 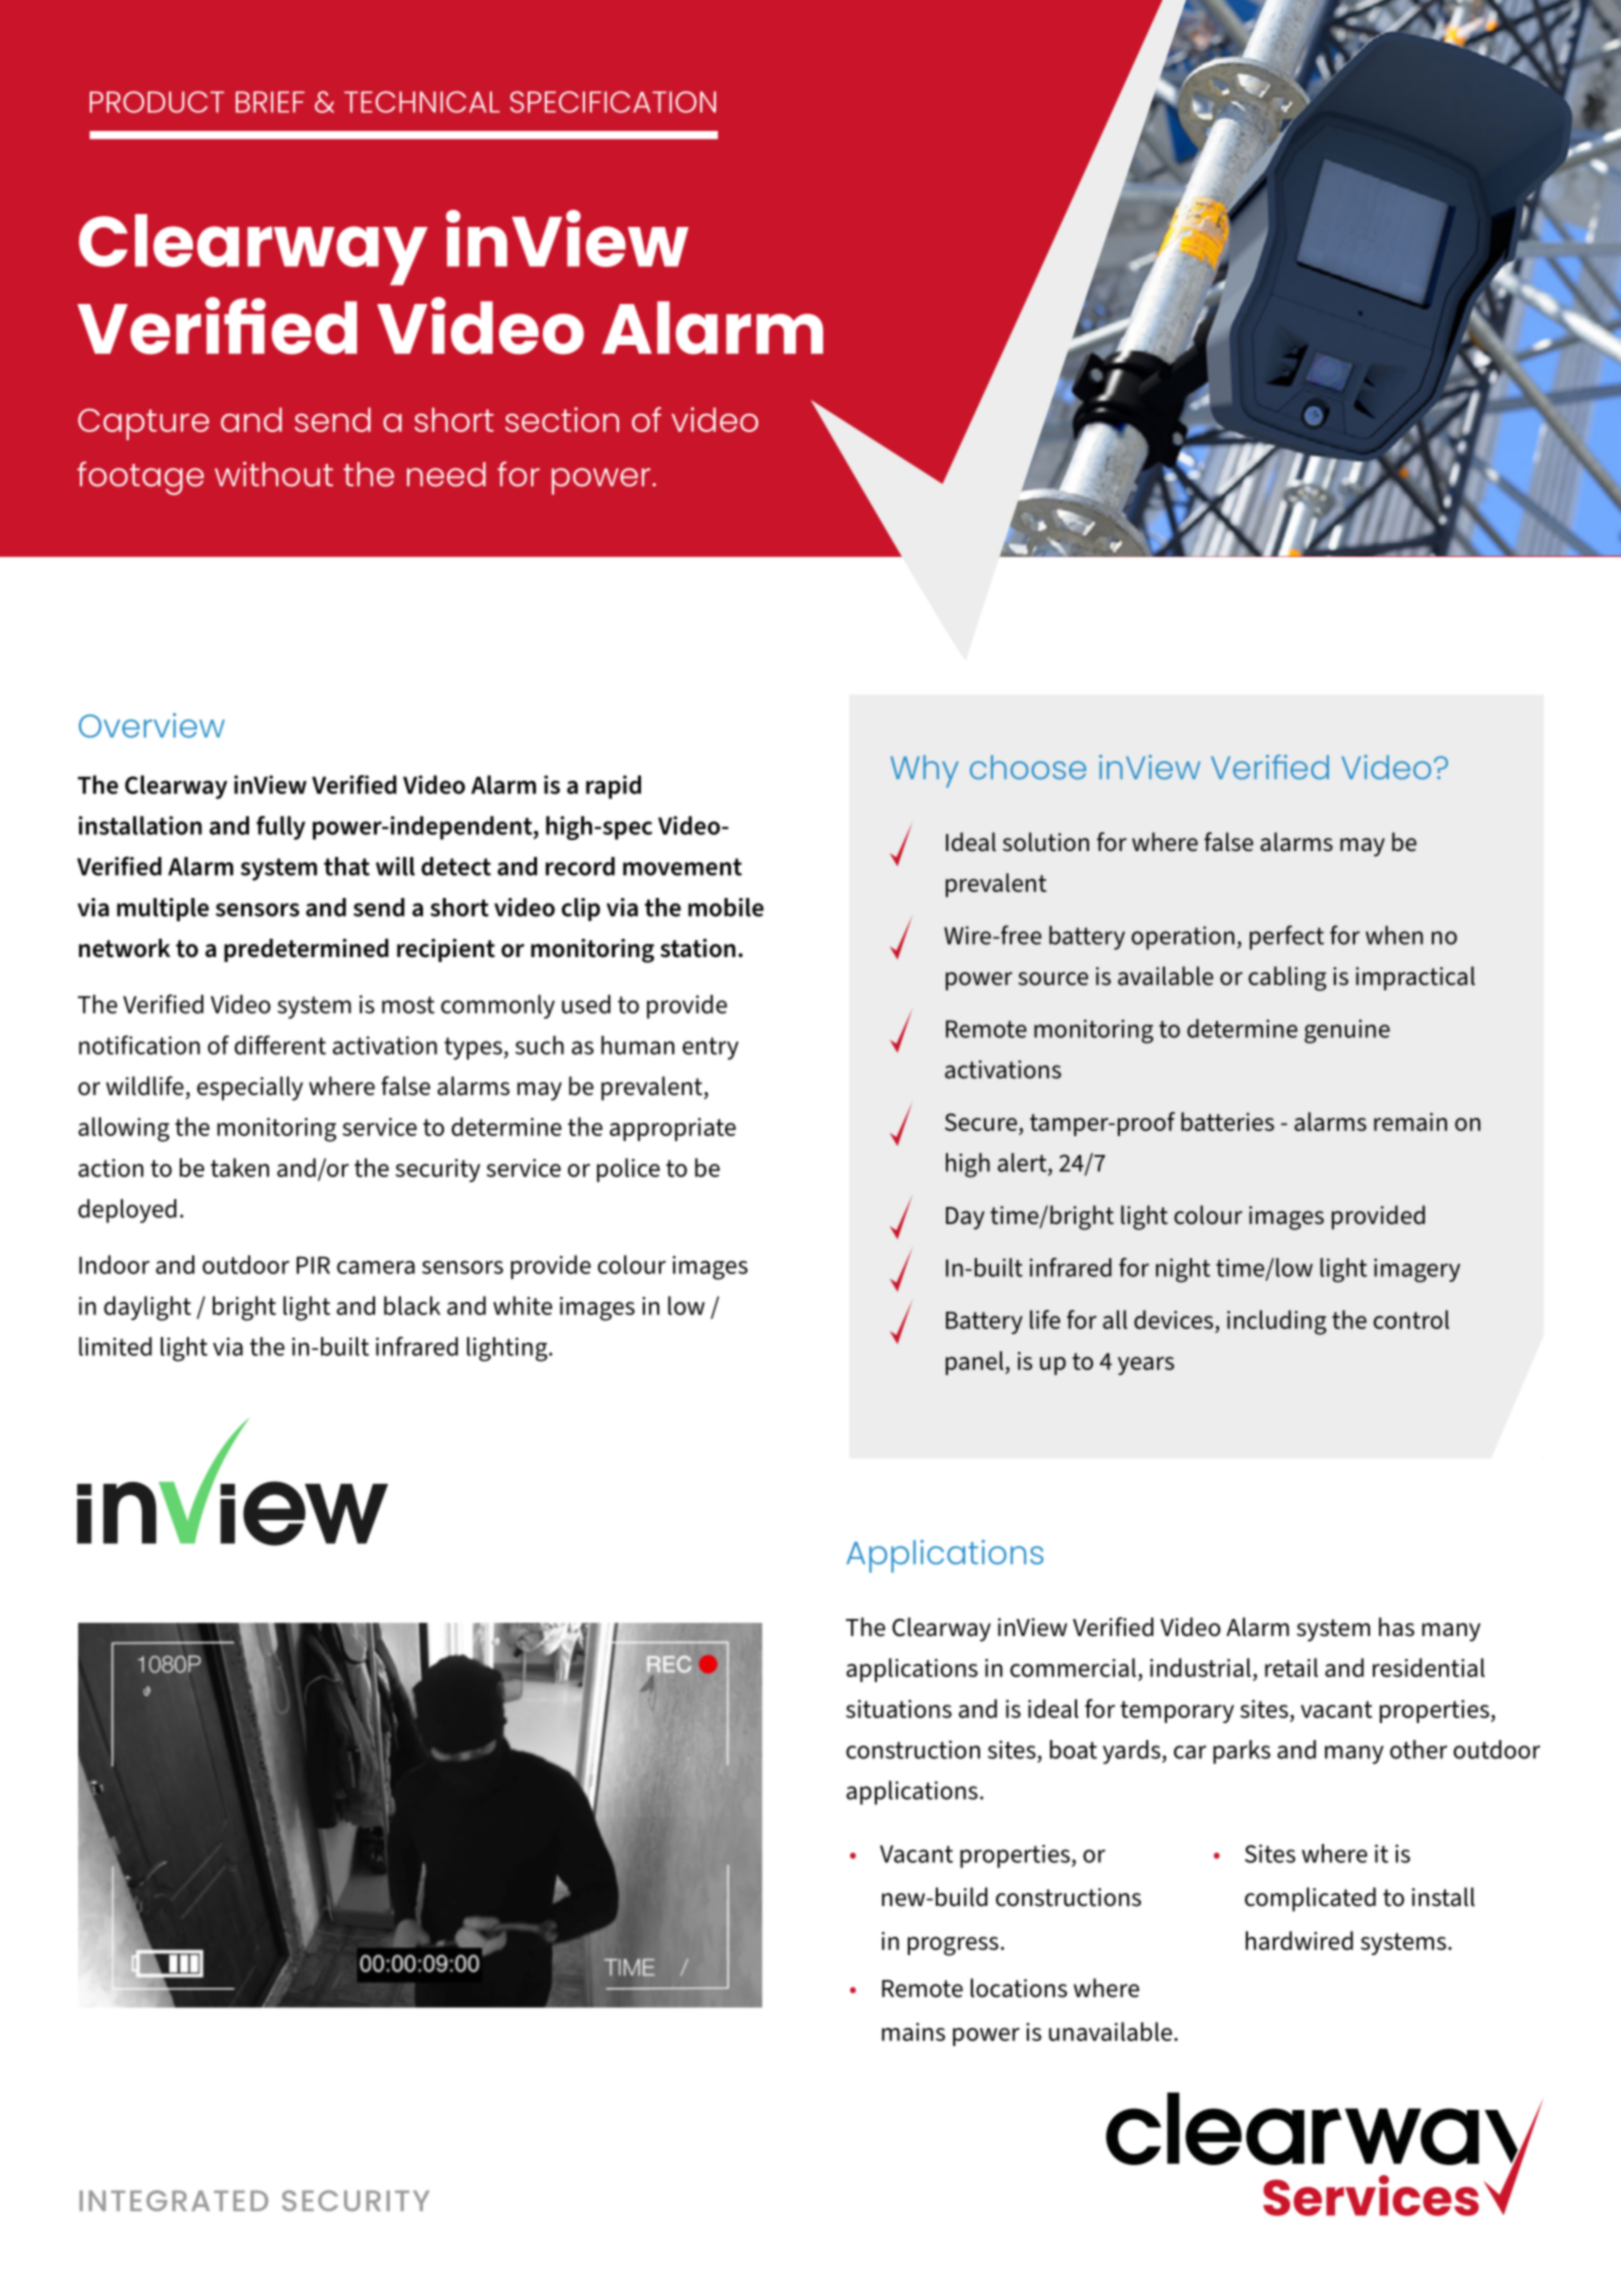 What do you see at coordinates (1287, 937) in the document?
I see `perfect` at bounding box center [1287, 937].
